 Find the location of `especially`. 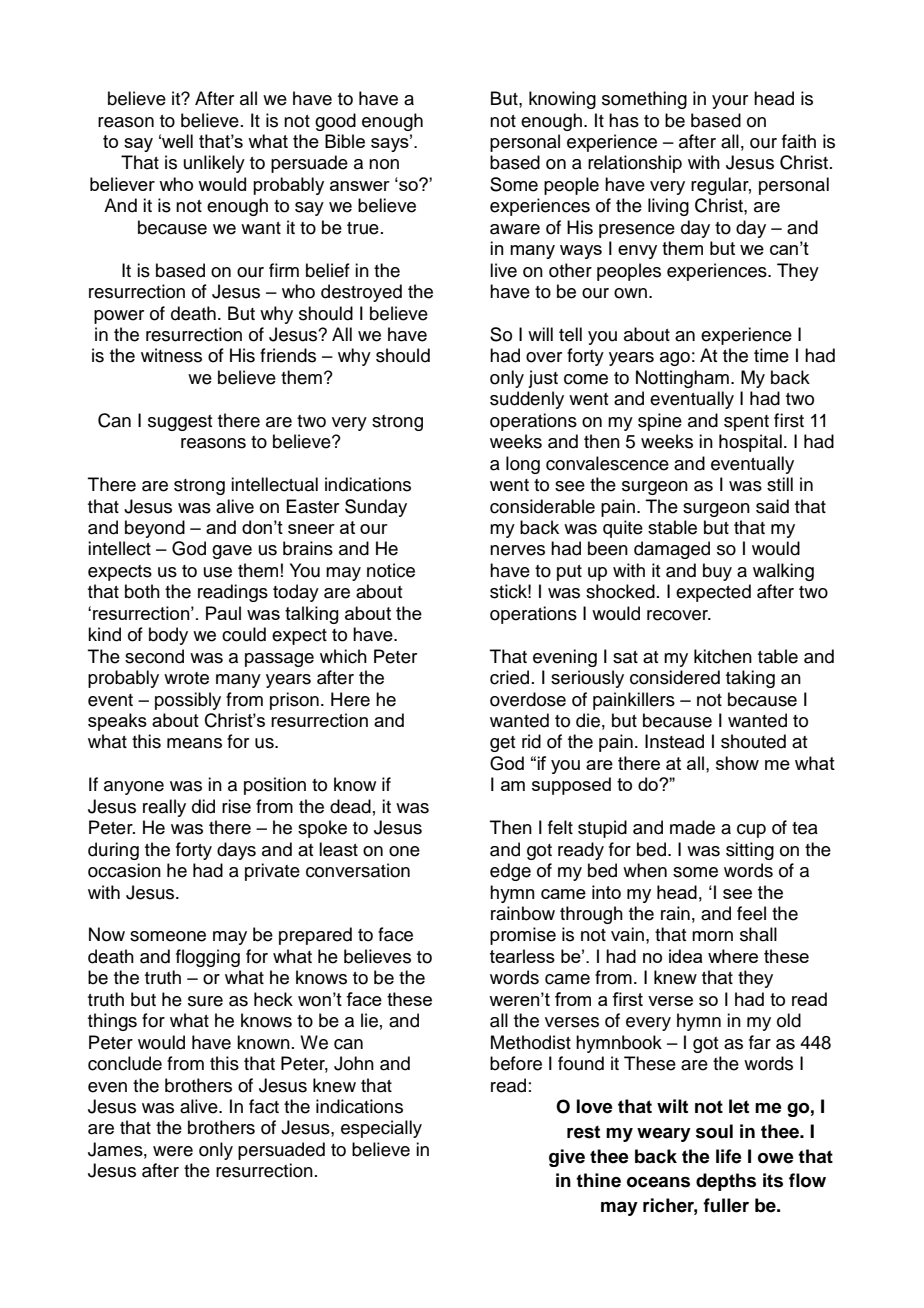

especially is located at coordinates (381, 1129).
